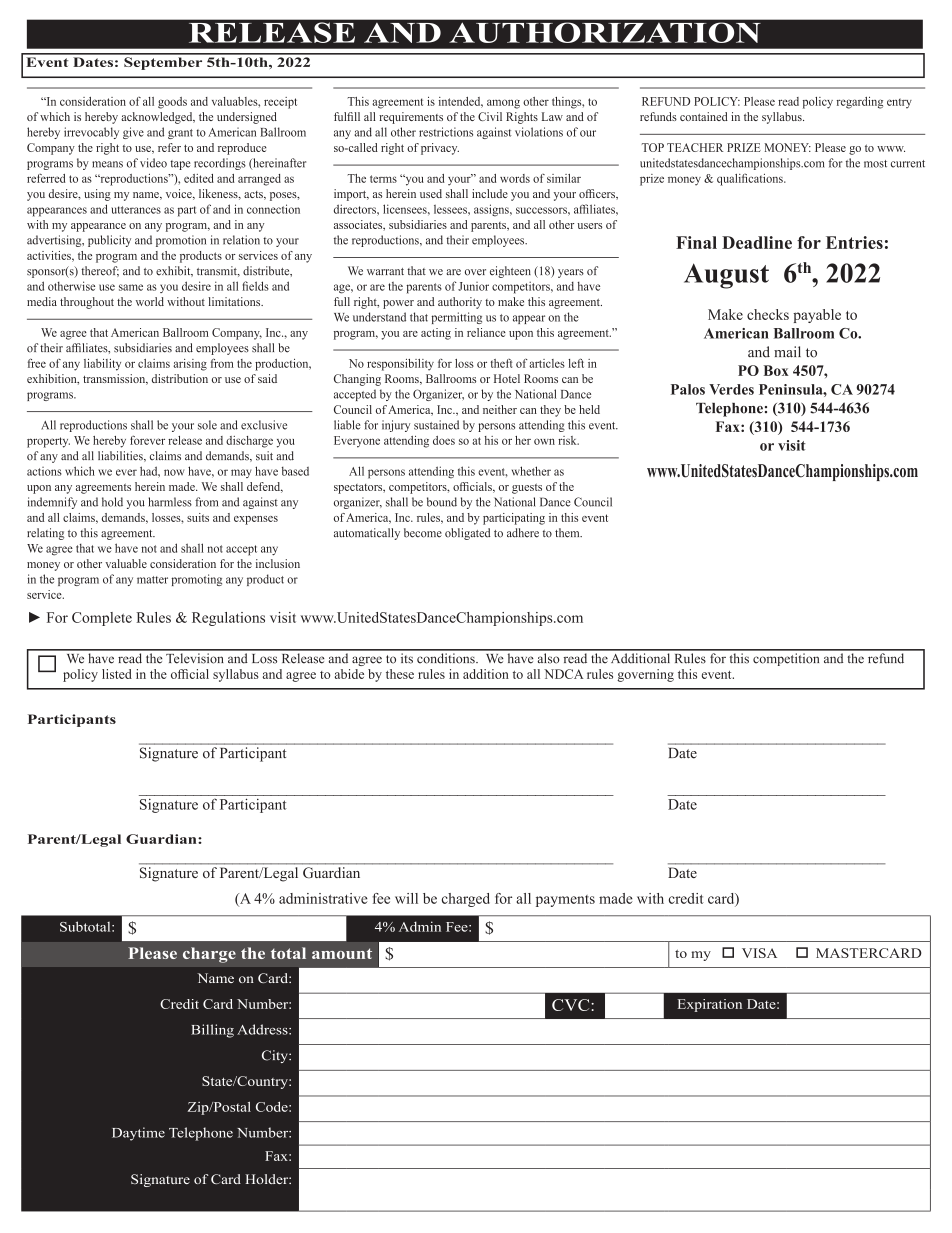 The height and width of the screenshot is (1233, 952). I want to click on VISA, so click(759, 953).
